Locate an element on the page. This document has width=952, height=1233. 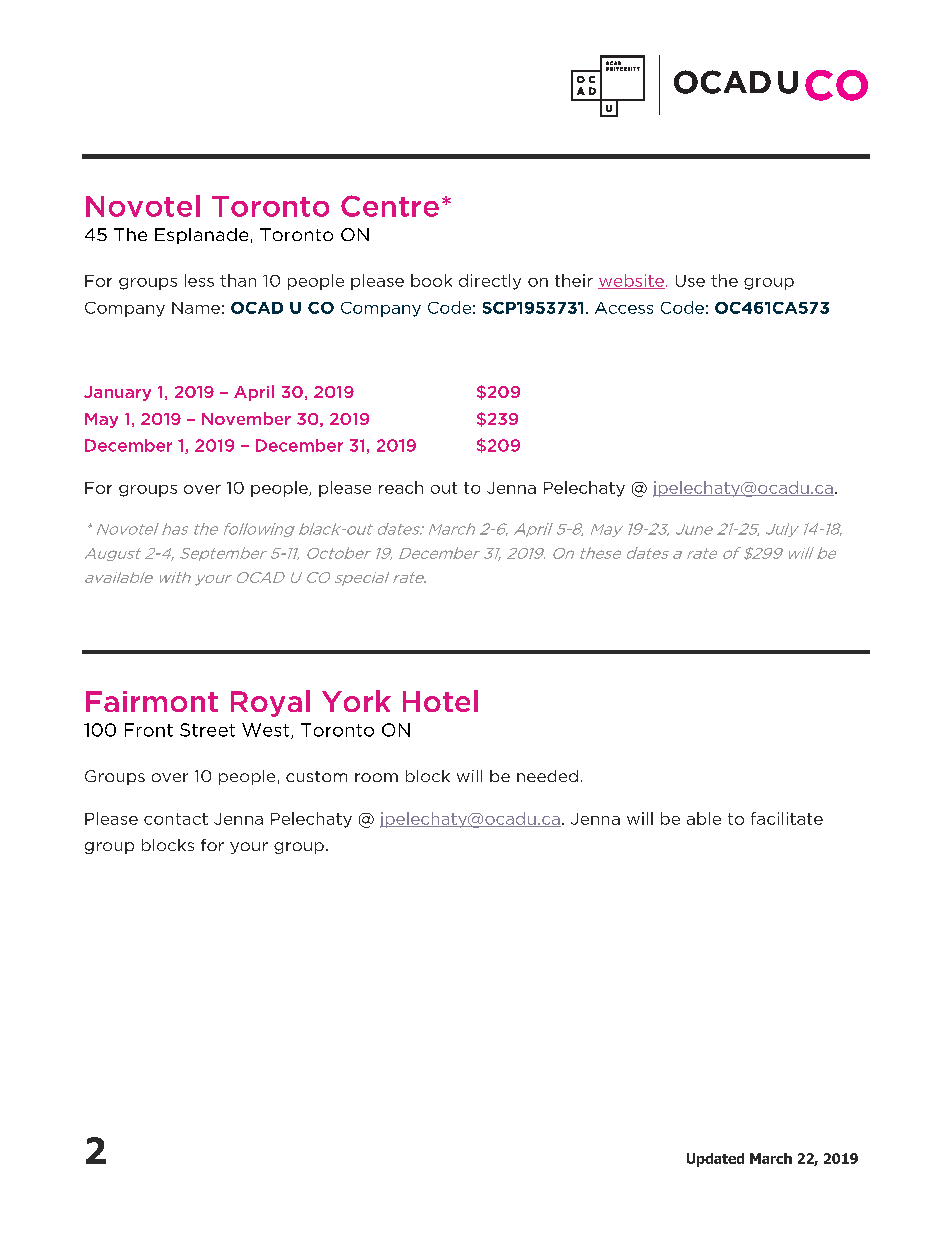
Use is located at coordinates (690, 281).
